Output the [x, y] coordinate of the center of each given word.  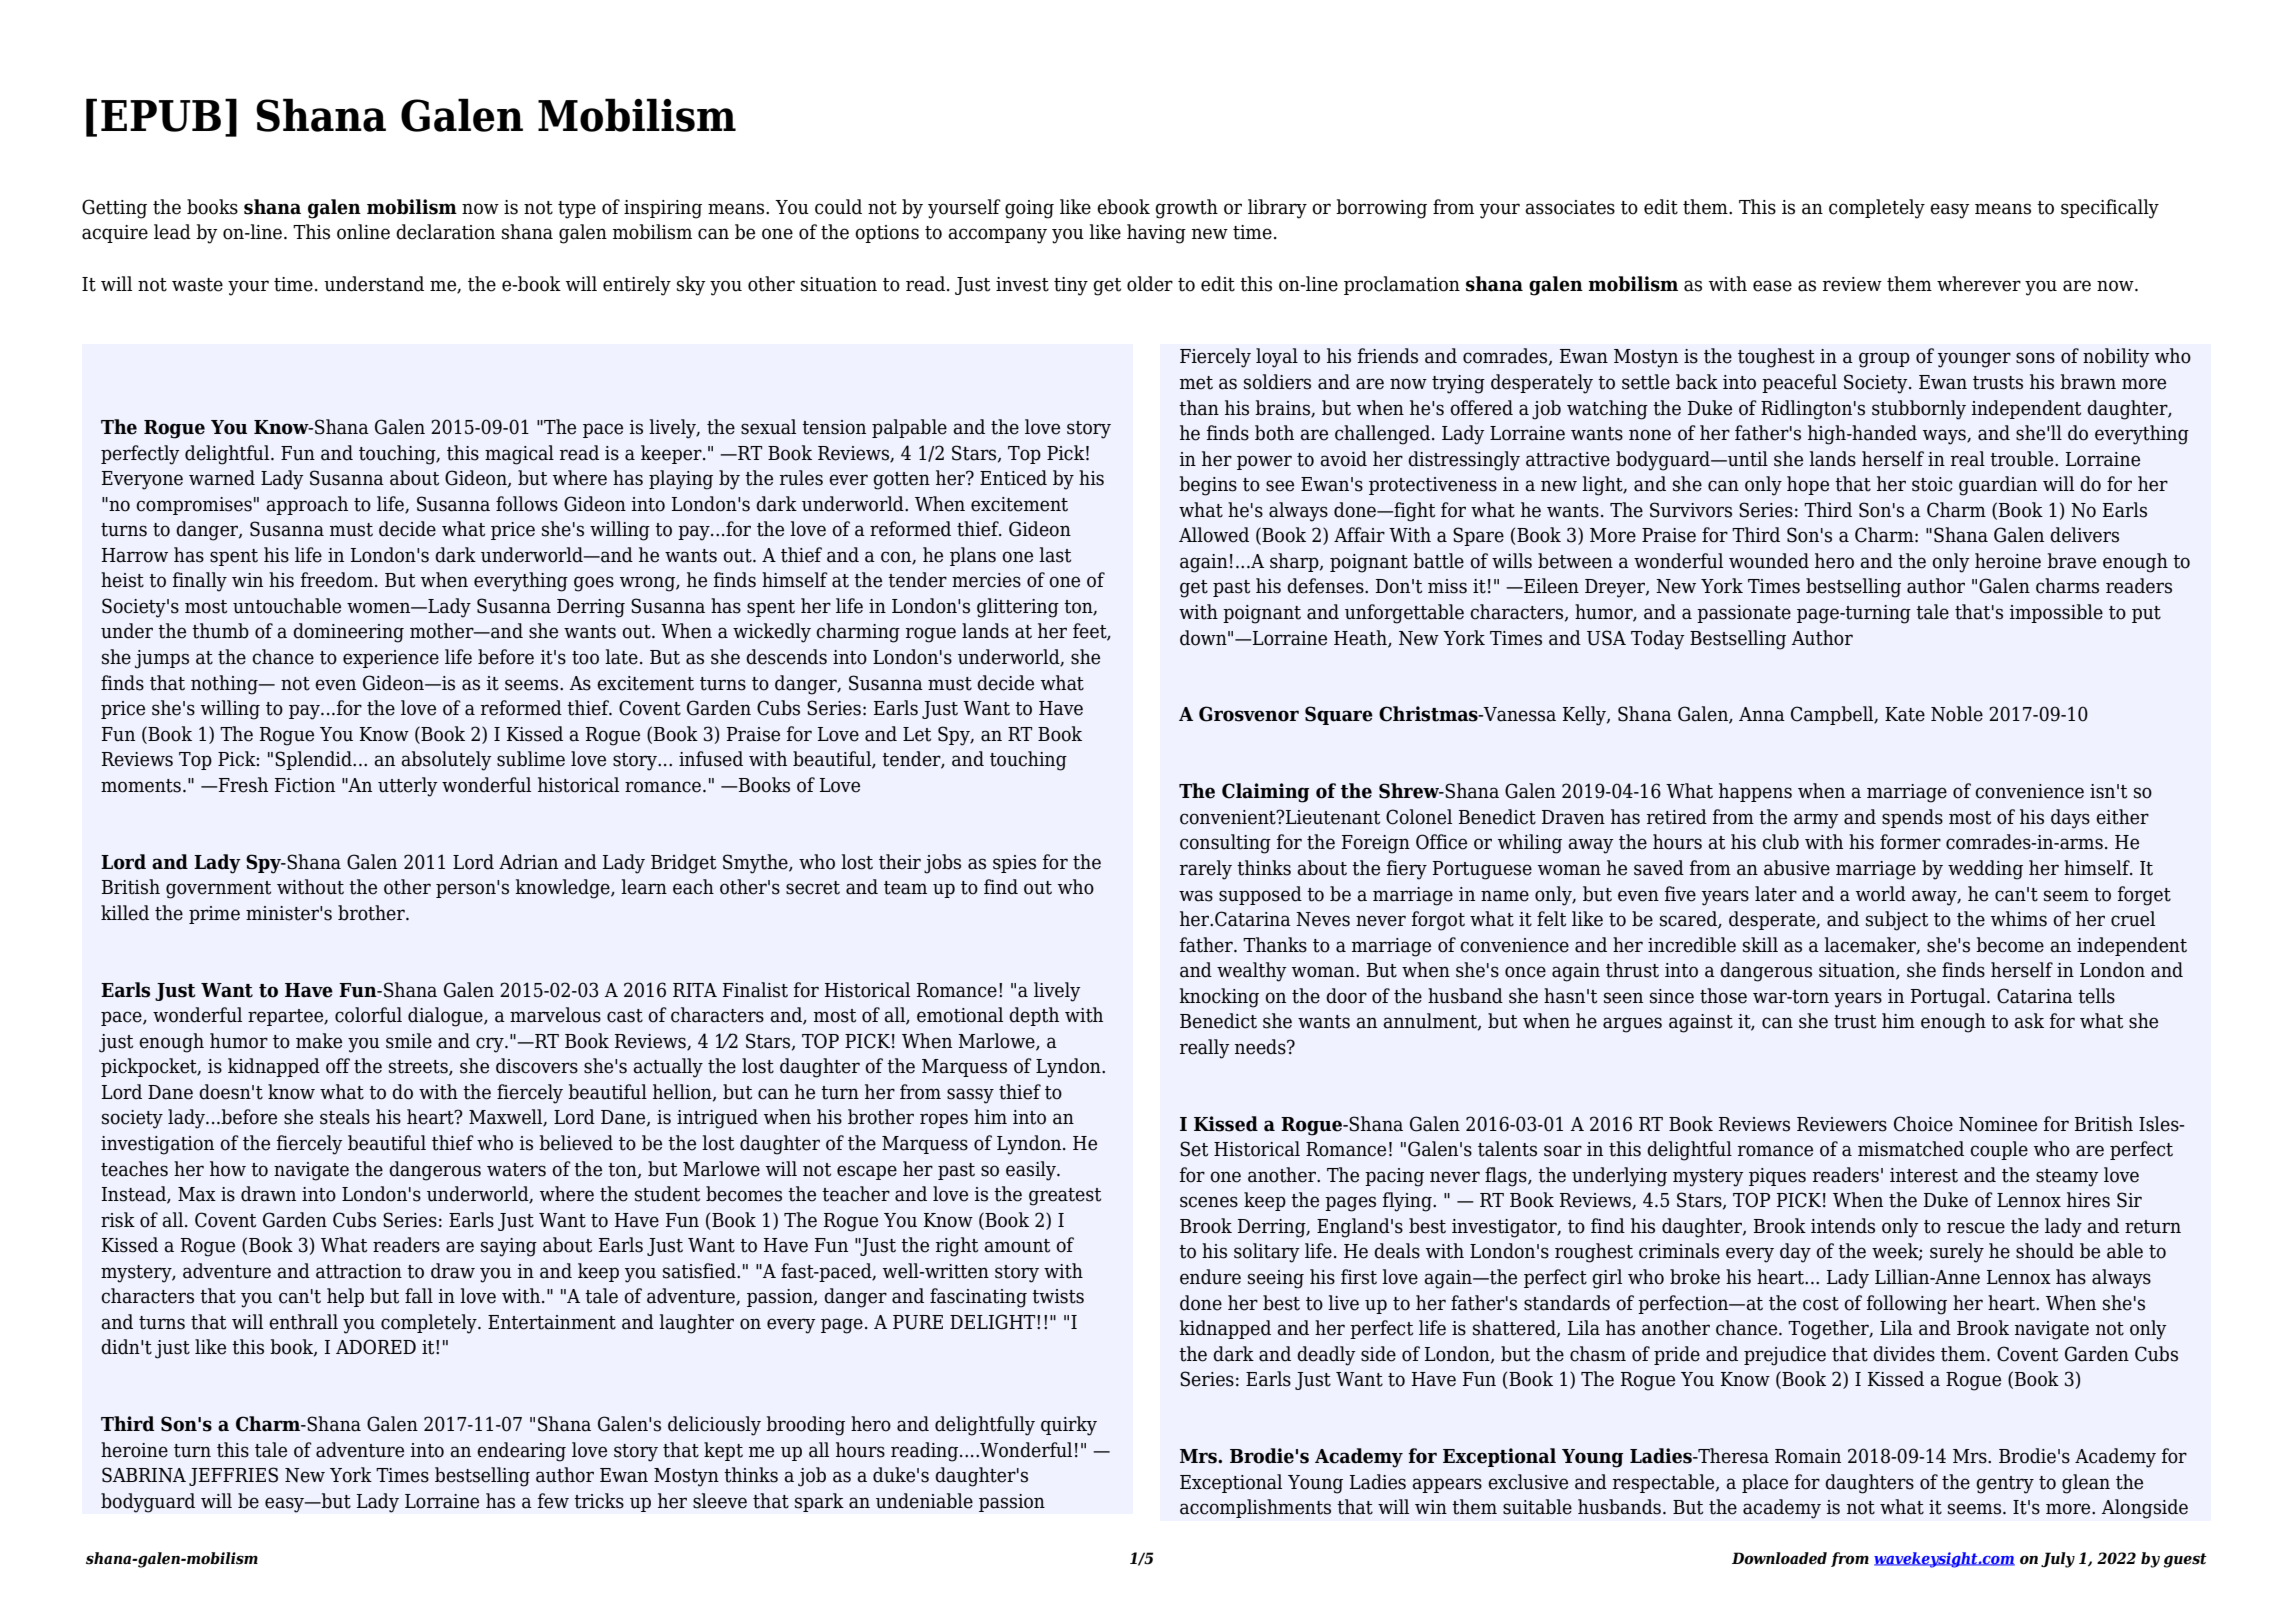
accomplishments [1255, 1508]
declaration [445, 232]
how [228, 1169]
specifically [2110, 209]
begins [1208, 486]
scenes [1209, 1202]
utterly [408, 787]
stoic [1932, 484]
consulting [1225, 844]
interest [1924, 1175]
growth [1186, 209]
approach [307, 505]
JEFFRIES [233, 1476]
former [1910, 842]
